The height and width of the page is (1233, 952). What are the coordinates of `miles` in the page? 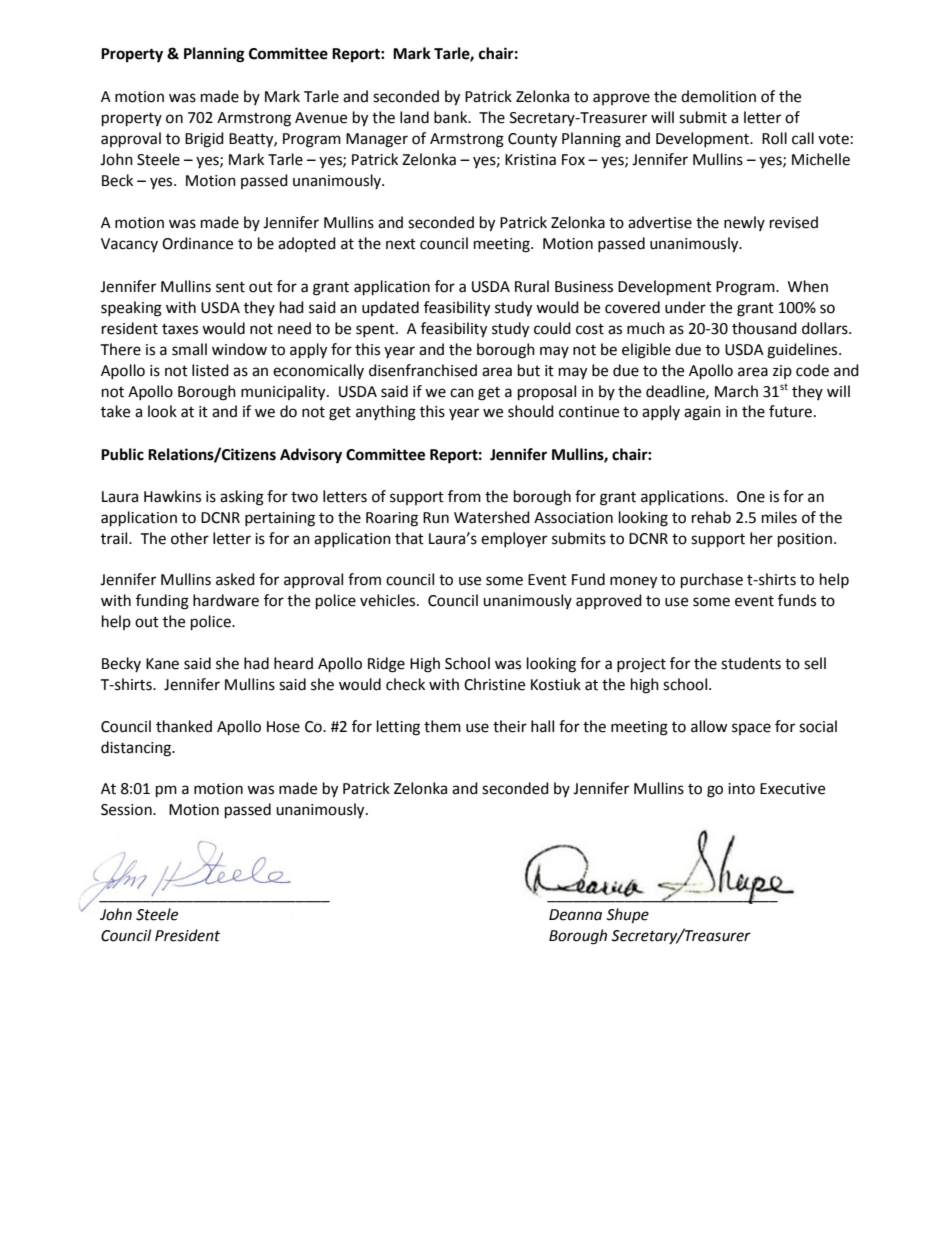 It's located at (779, 517).
